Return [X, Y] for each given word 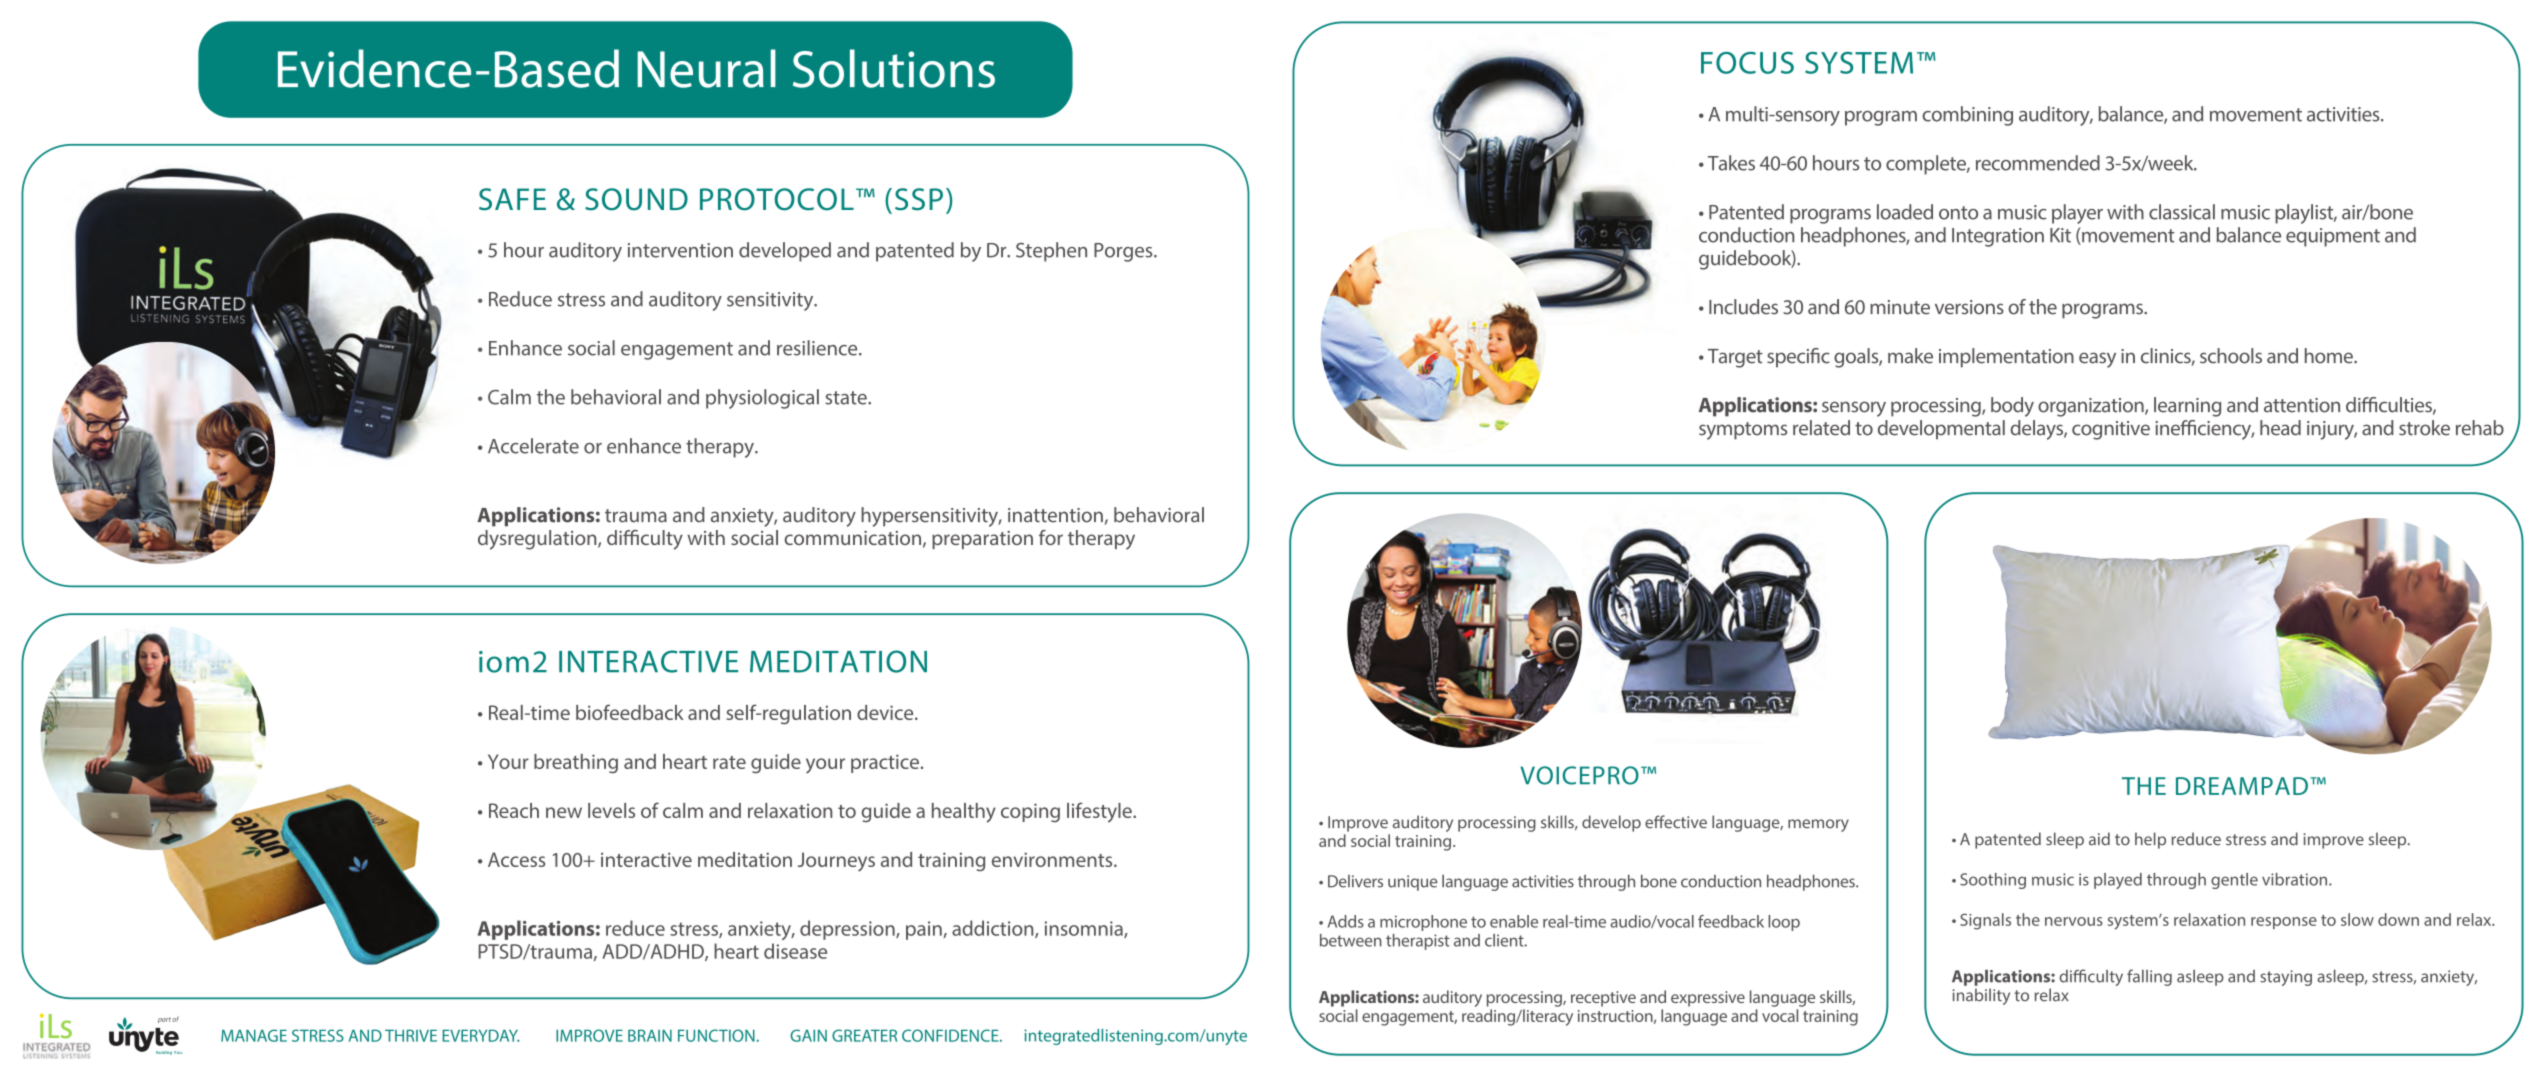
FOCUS [1747, 63]
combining [1967, 116]
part [164, 1020]
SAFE [512, 199]
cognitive [2111, 430]
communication [852, 538]
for [1051, 537]
